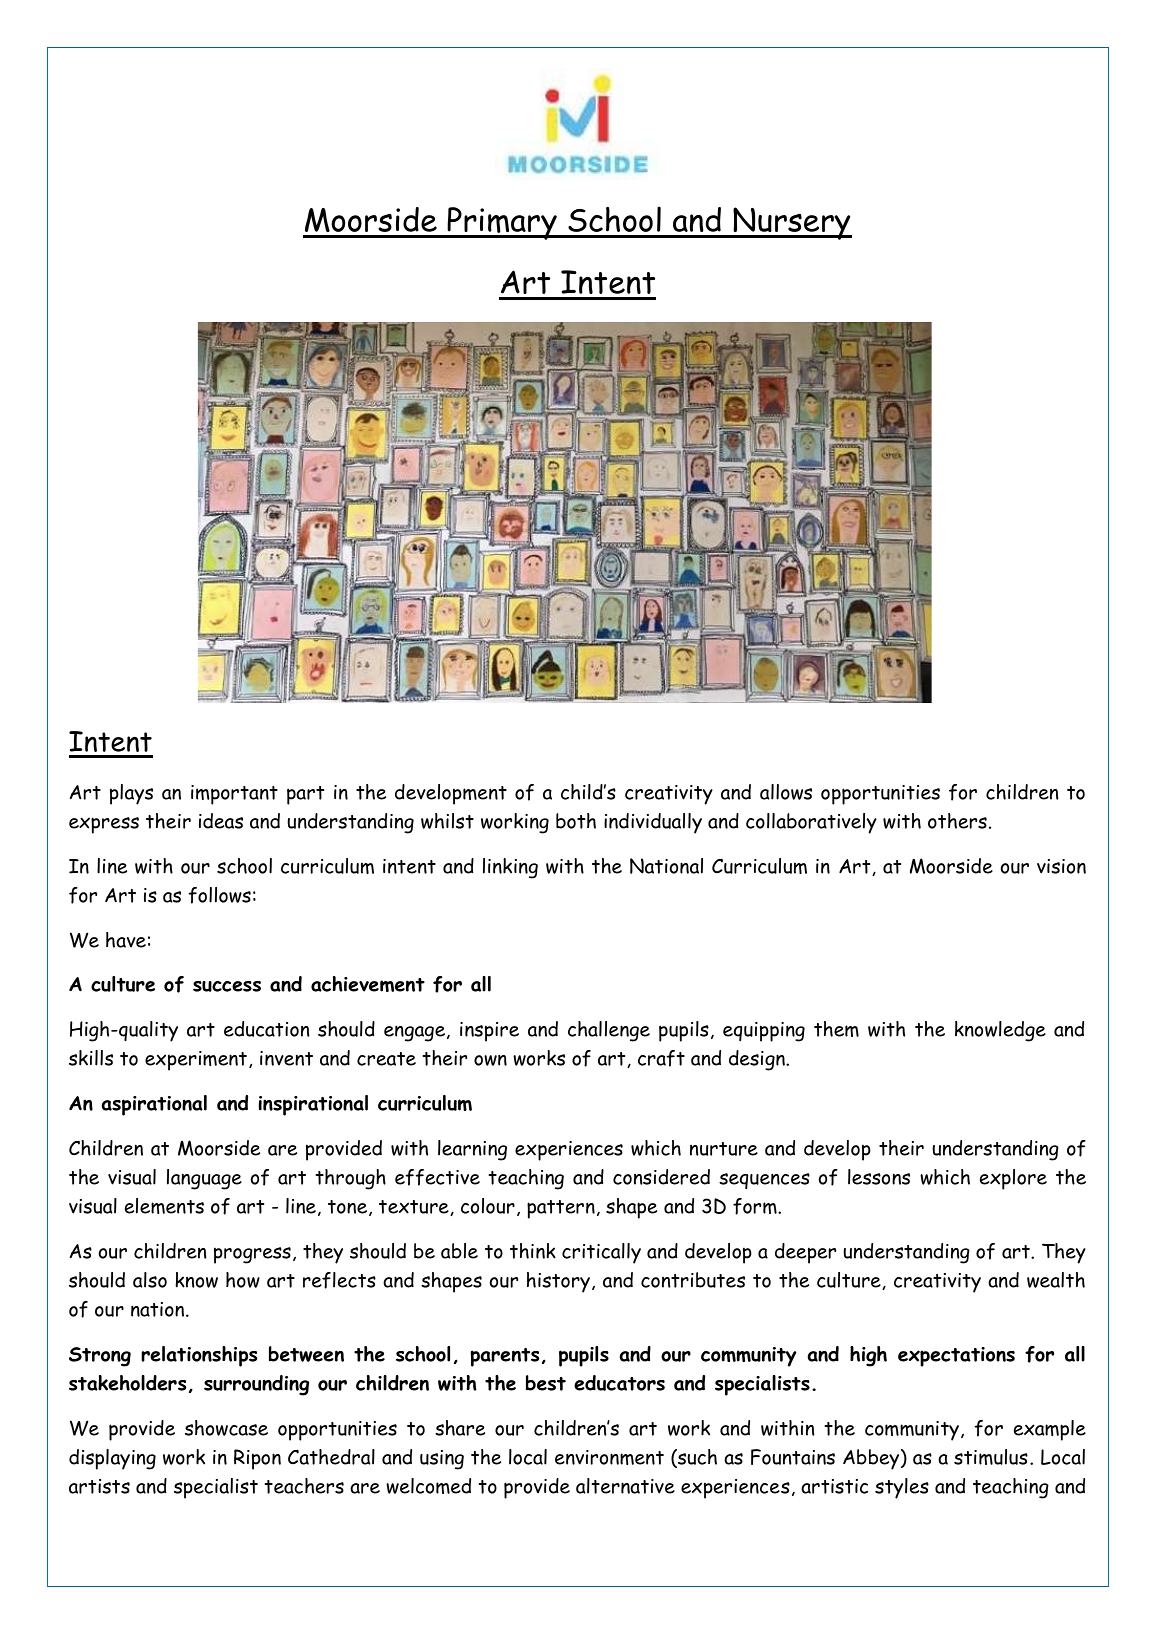 This image has height=1633, width=1155. Describe the element at coordinates (957, 821) in the image. I see `others` at that location.
